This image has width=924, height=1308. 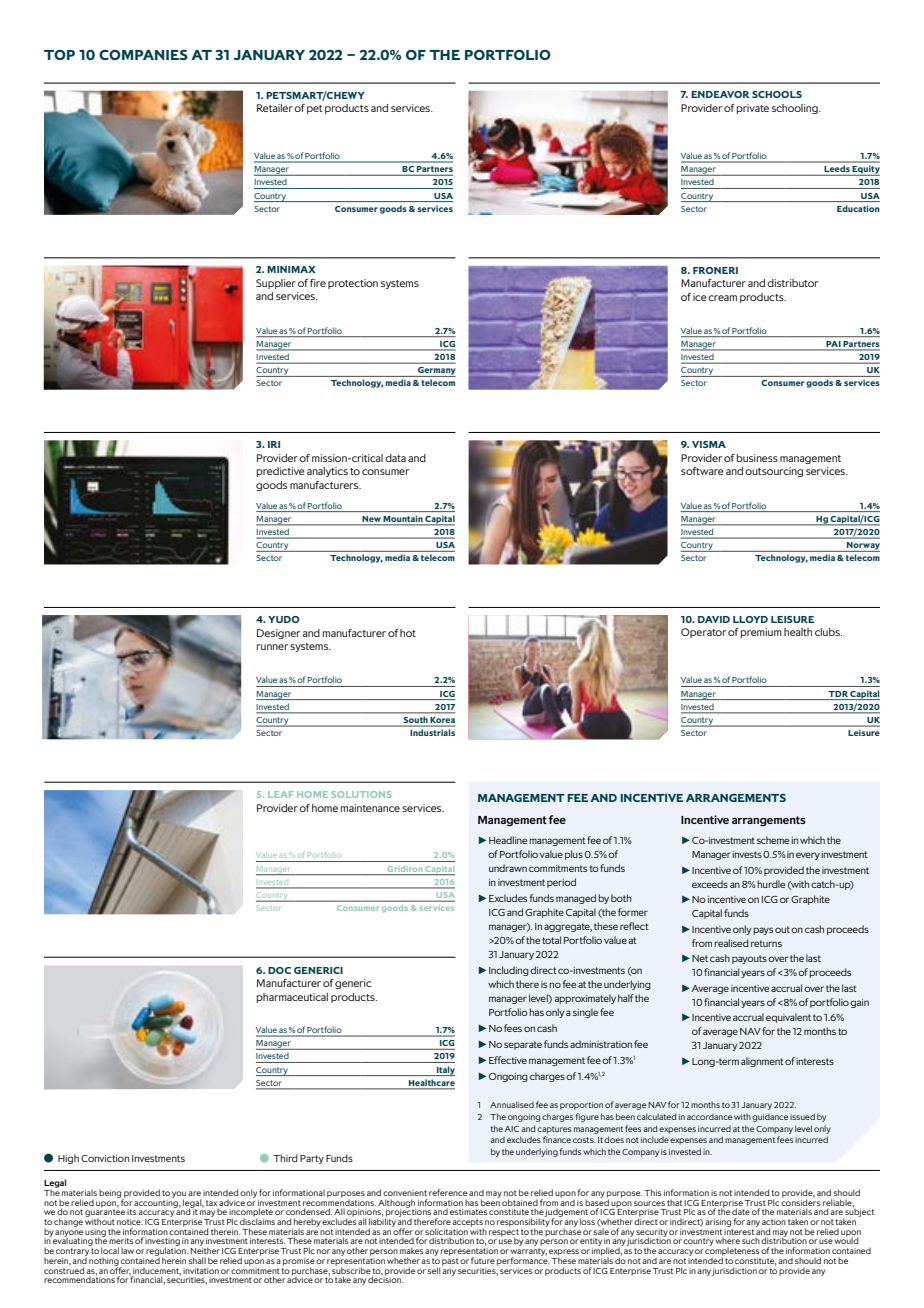 What do you see at coordinates (436, 372) in the image?
I see `Germany` at bounding box center [436, 372].
